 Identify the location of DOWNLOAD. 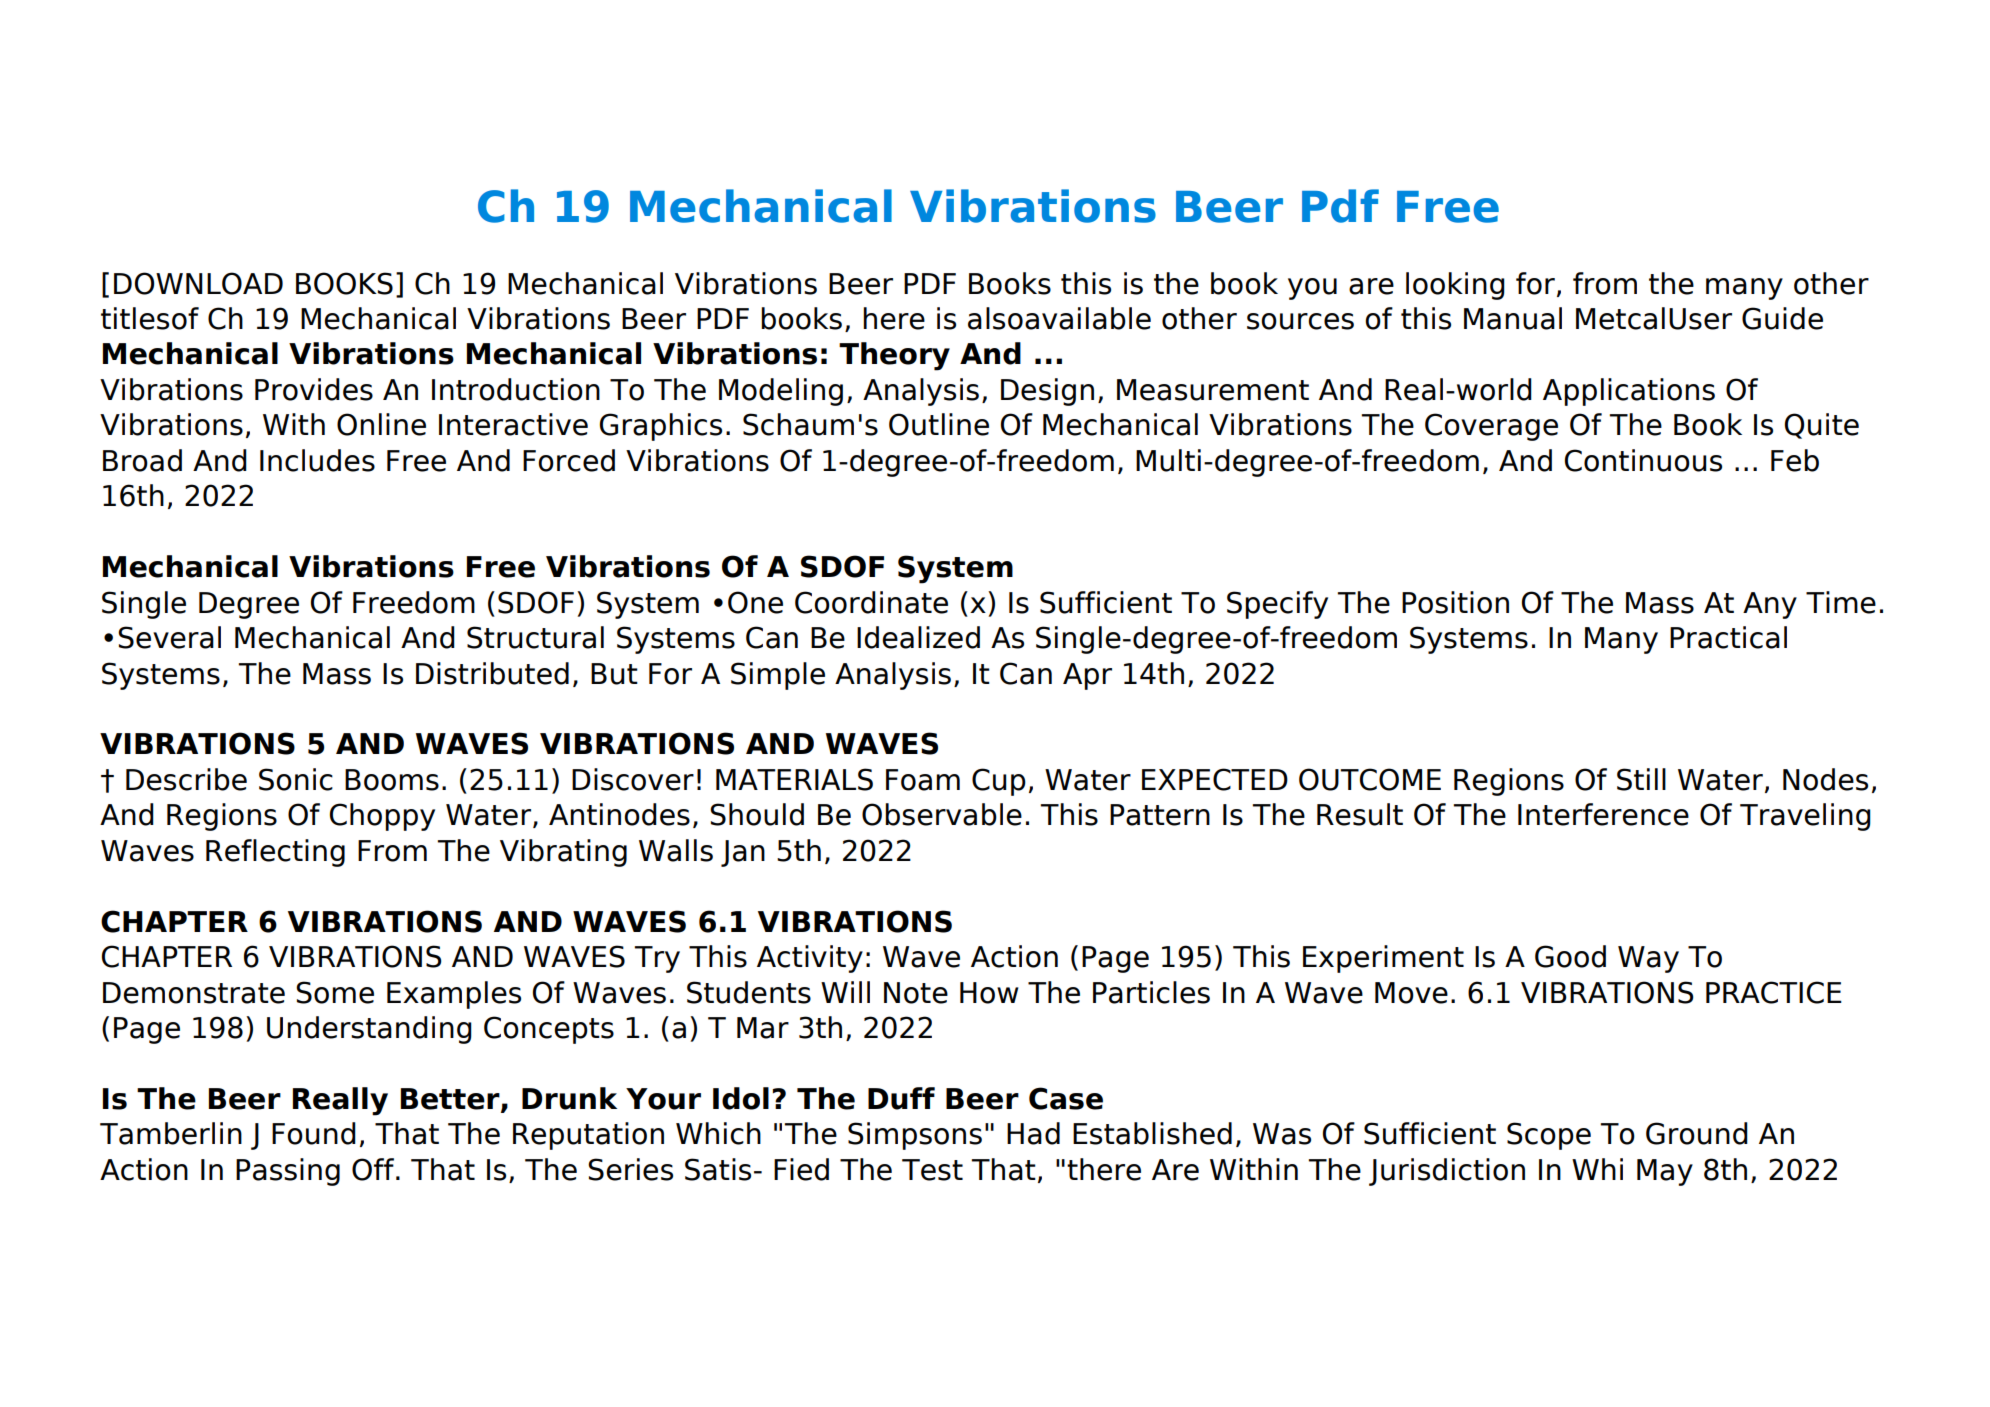
(198, 283).
